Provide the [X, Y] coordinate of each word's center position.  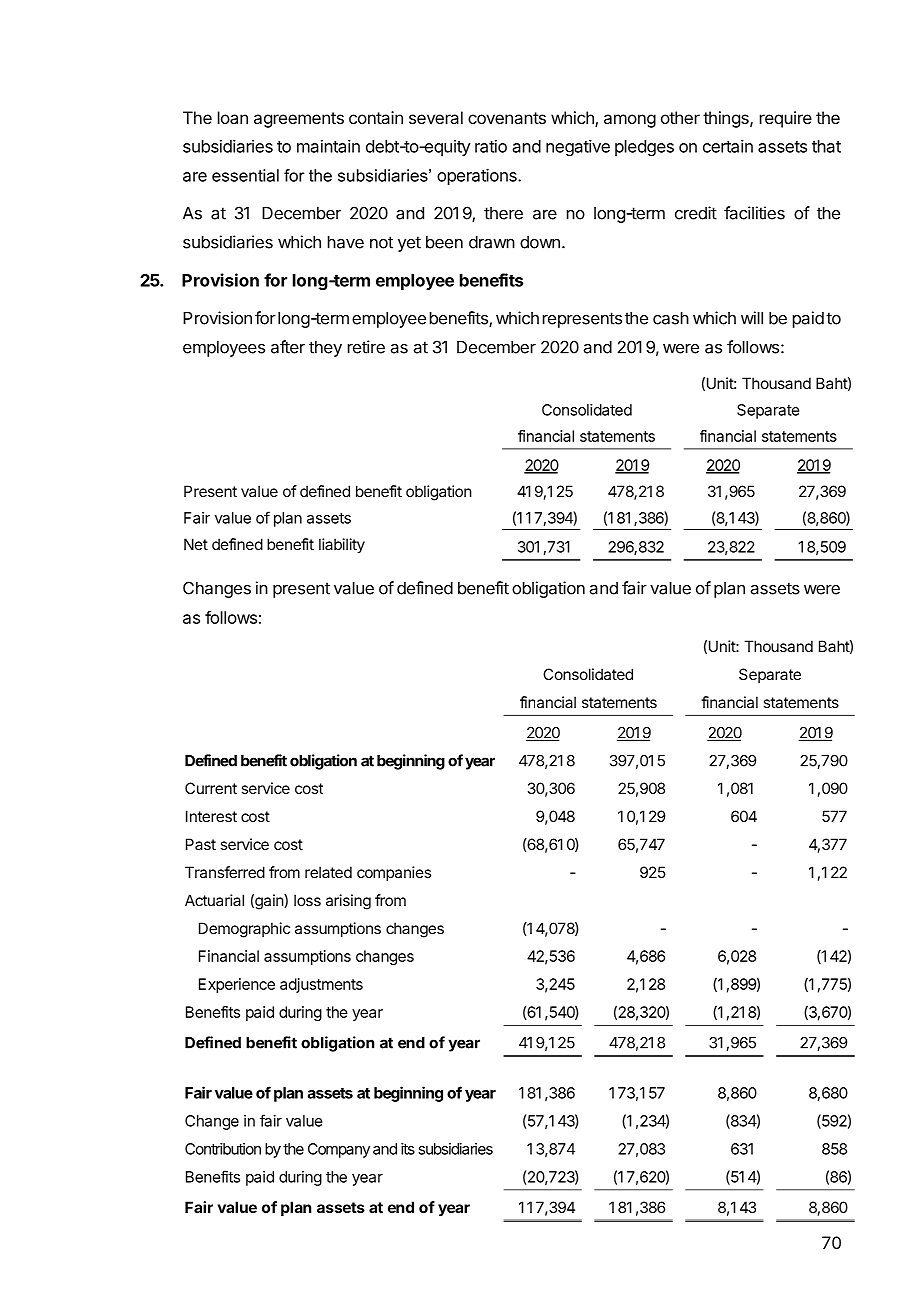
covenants [507, 118]
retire [366, 347]
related [328, 872]
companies [394, 873]
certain [728, 146]
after [288, 347]
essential [245, 175]
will [752, 318]
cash [671, 318]
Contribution [223, 1149]
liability [342, 545]
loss [307, 900]
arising [348, 902]
